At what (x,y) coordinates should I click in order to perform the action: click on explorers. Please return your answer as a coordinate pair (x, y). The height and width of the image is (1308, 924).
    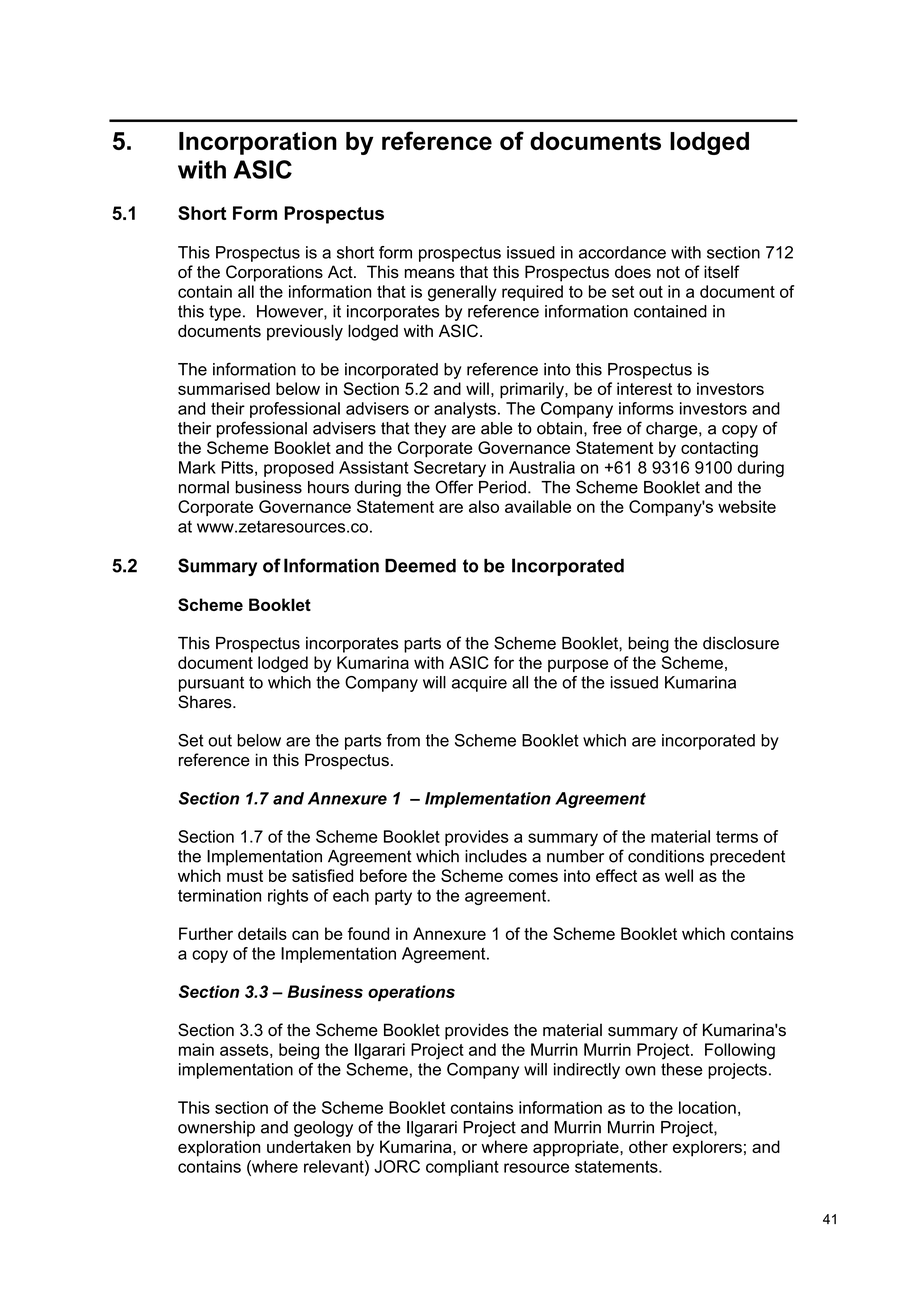
    Looking at the image, I should click on (707, 1148).
